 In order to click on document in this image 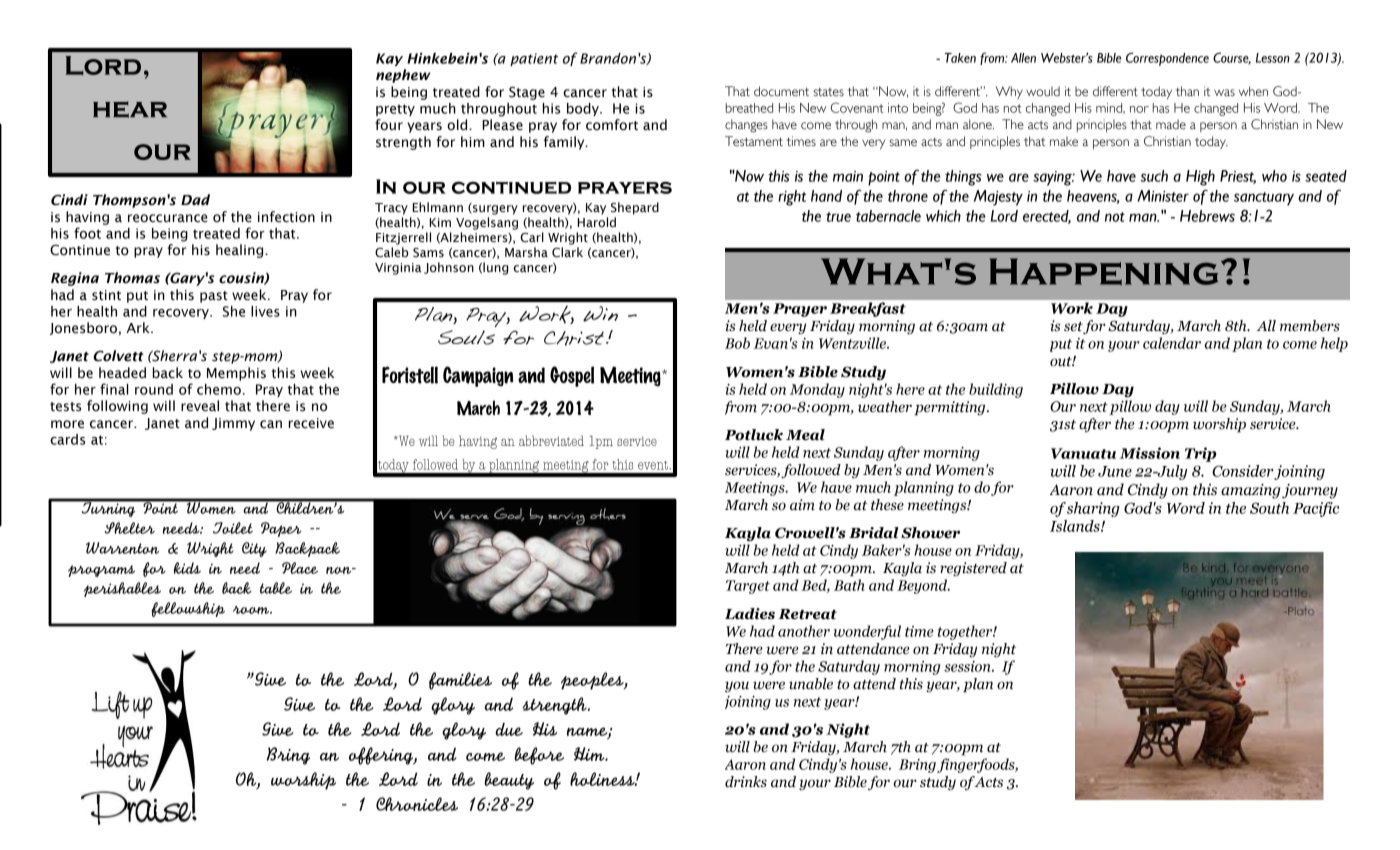, I will do `click(781, 91)`.
